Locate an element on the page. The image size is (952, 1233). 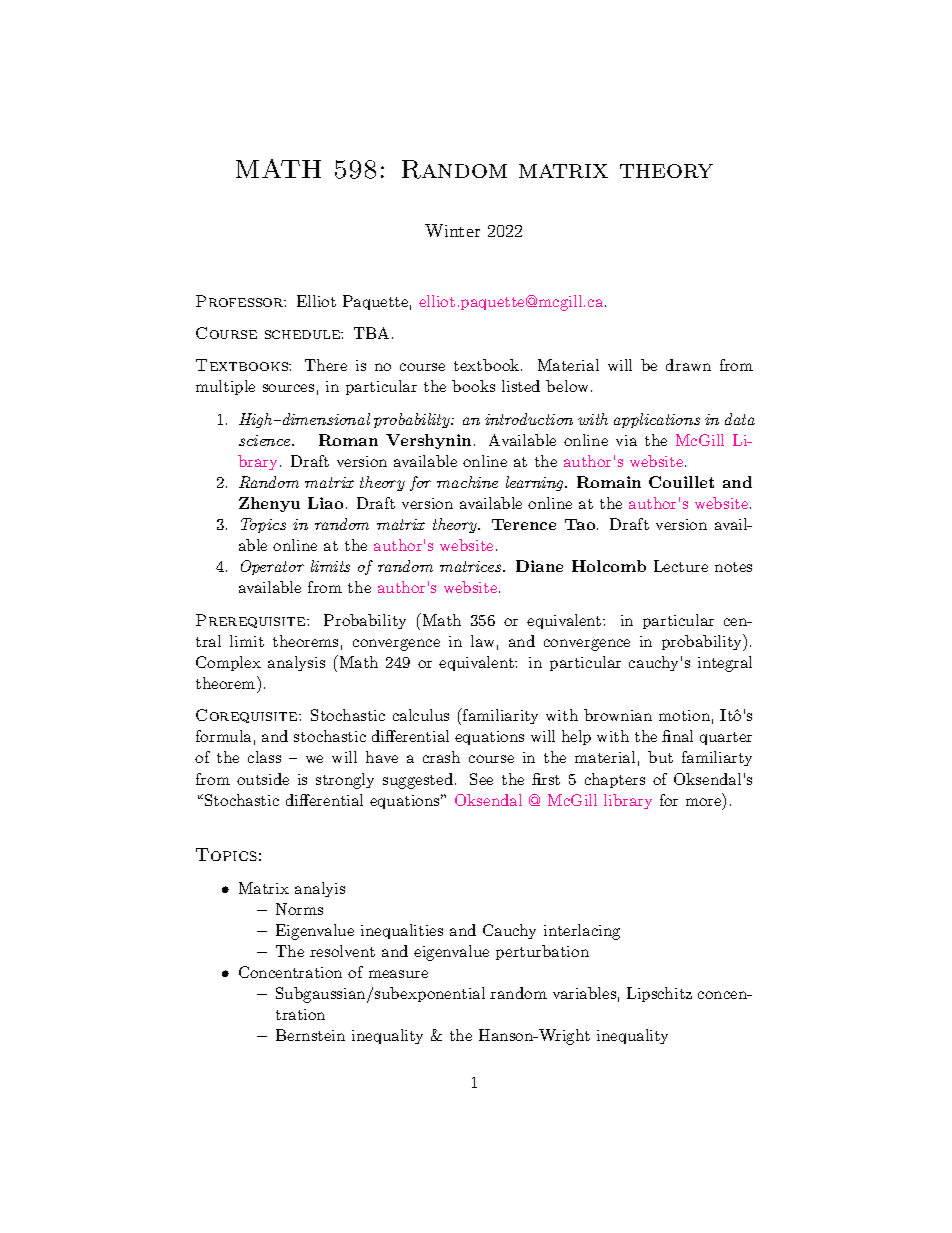
science is located at coordinates (266, 440).
